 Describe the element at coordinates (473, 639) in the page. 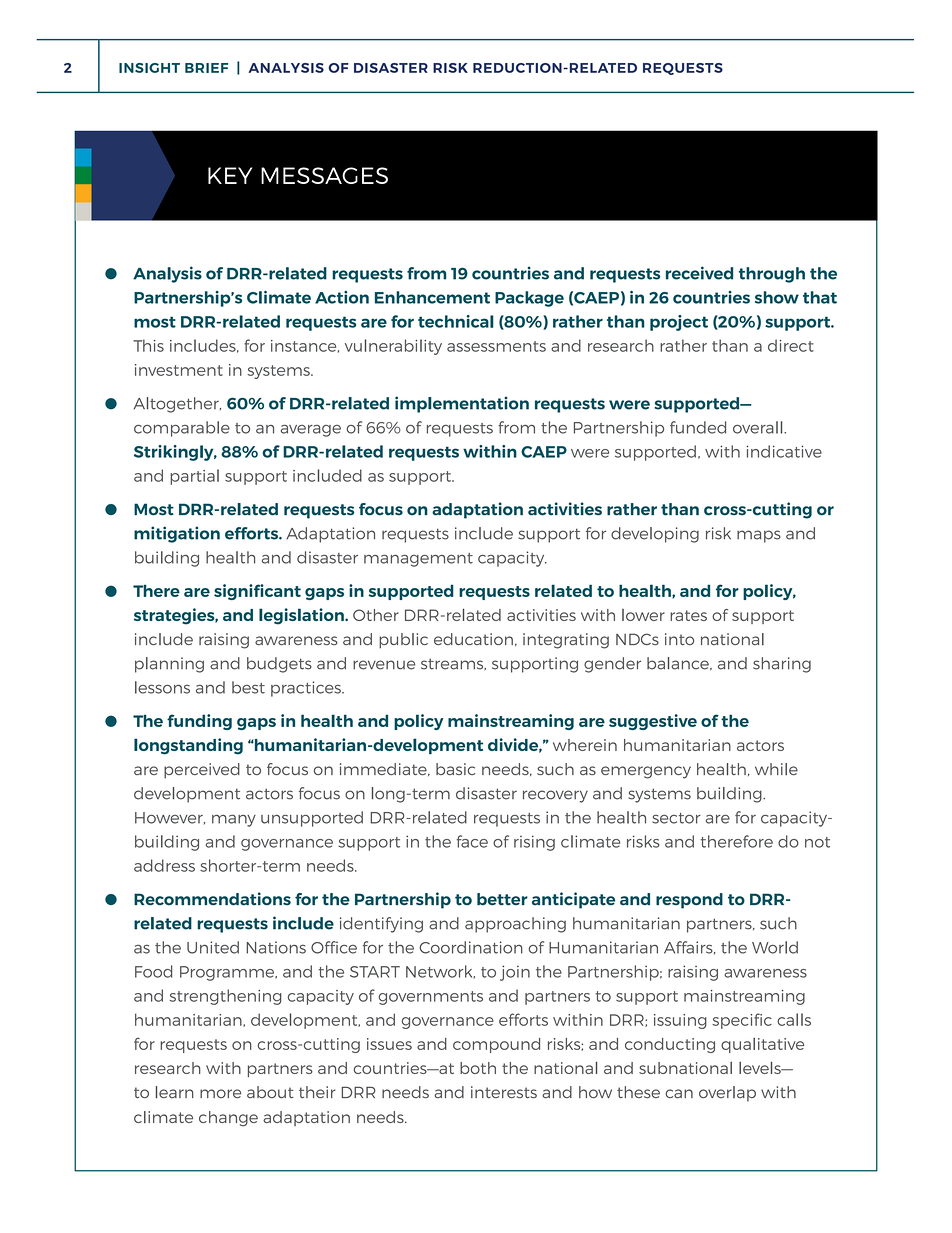

I see `education` at that location.
